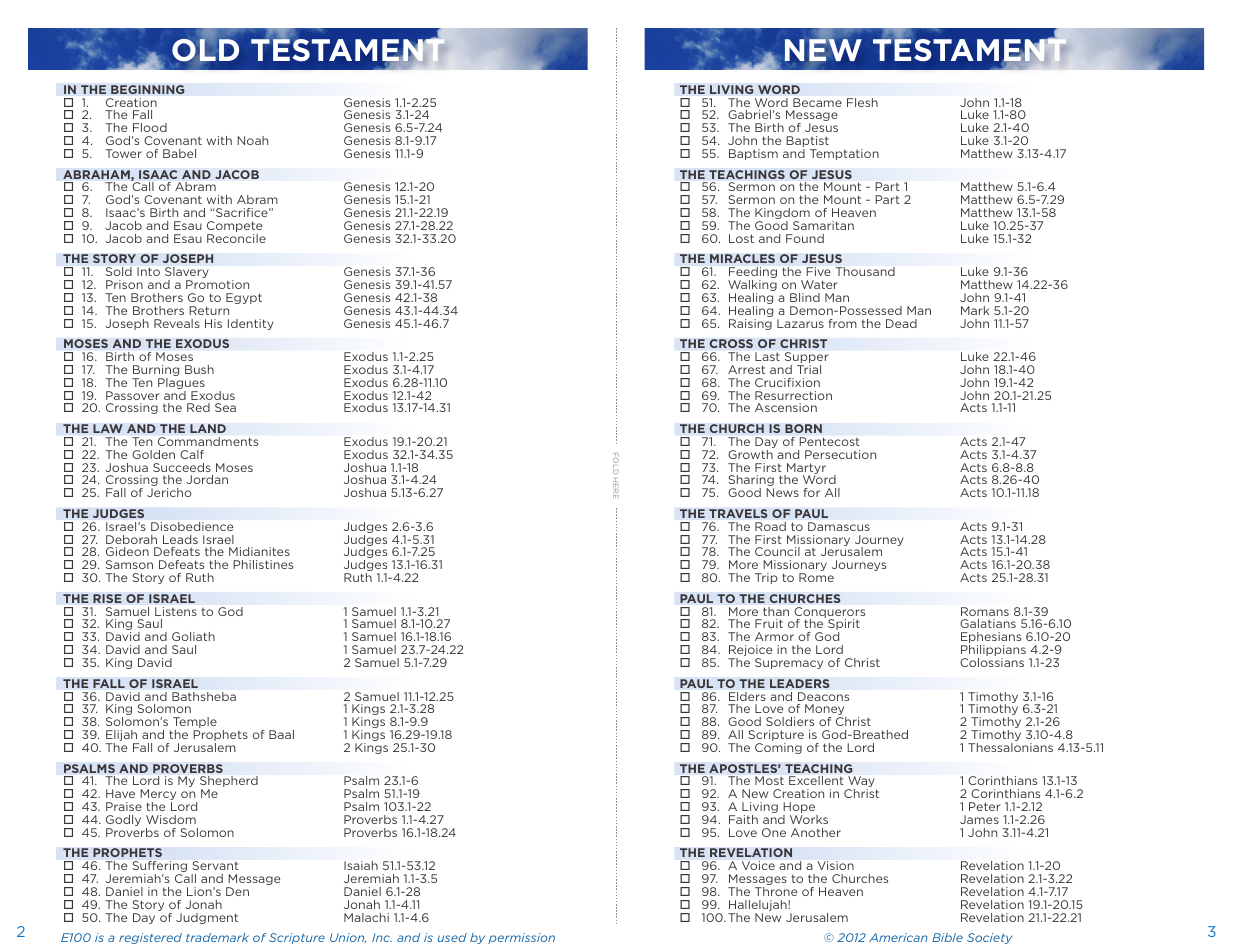 Image resolution: width=1233 pixels, height=952 pixels. What do you see at coordinates (192, 526) in the screenshot?
I see `Disobedience` at bounding box center [192, 526].
